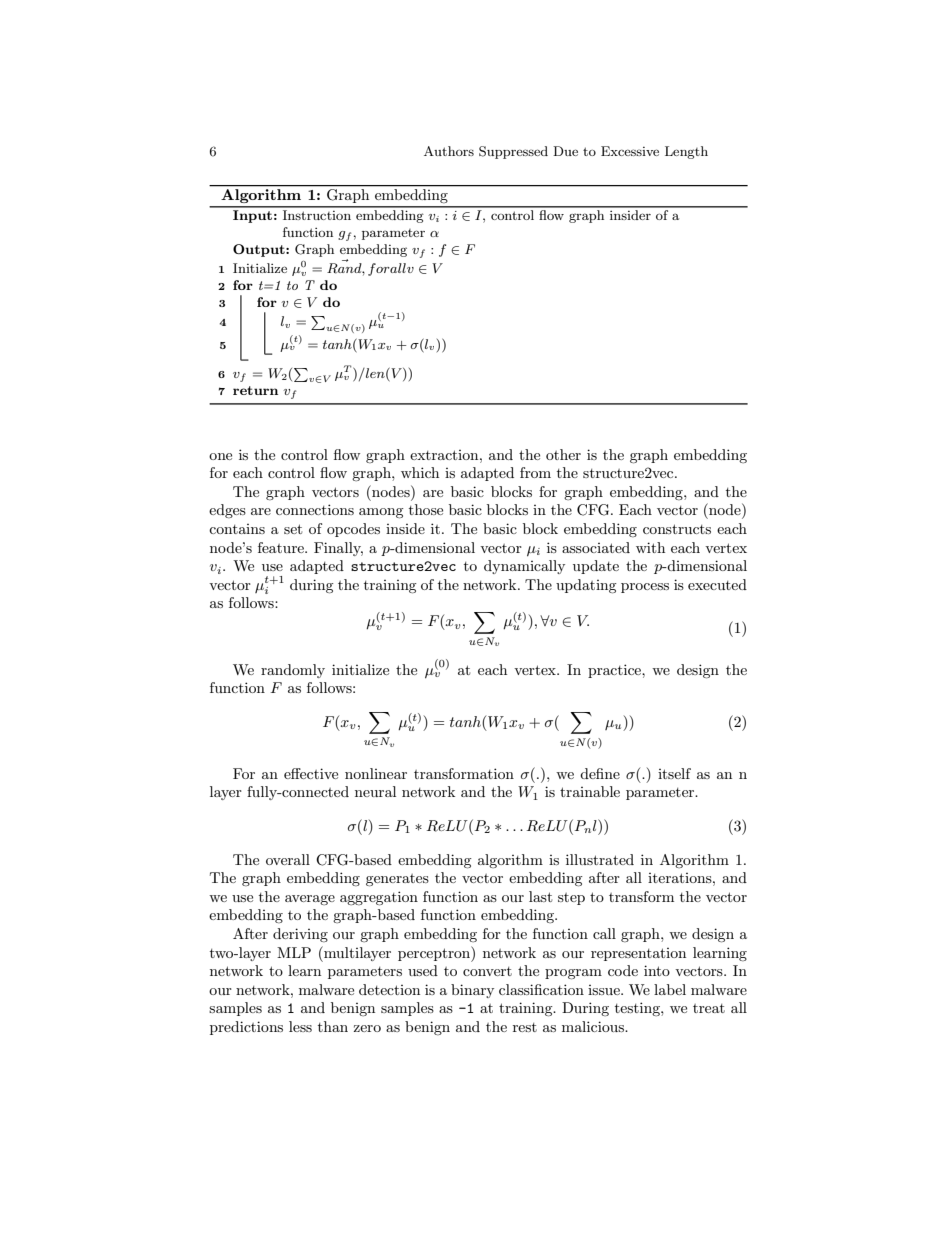  I want to click on illustrated, so click(600, 859).
